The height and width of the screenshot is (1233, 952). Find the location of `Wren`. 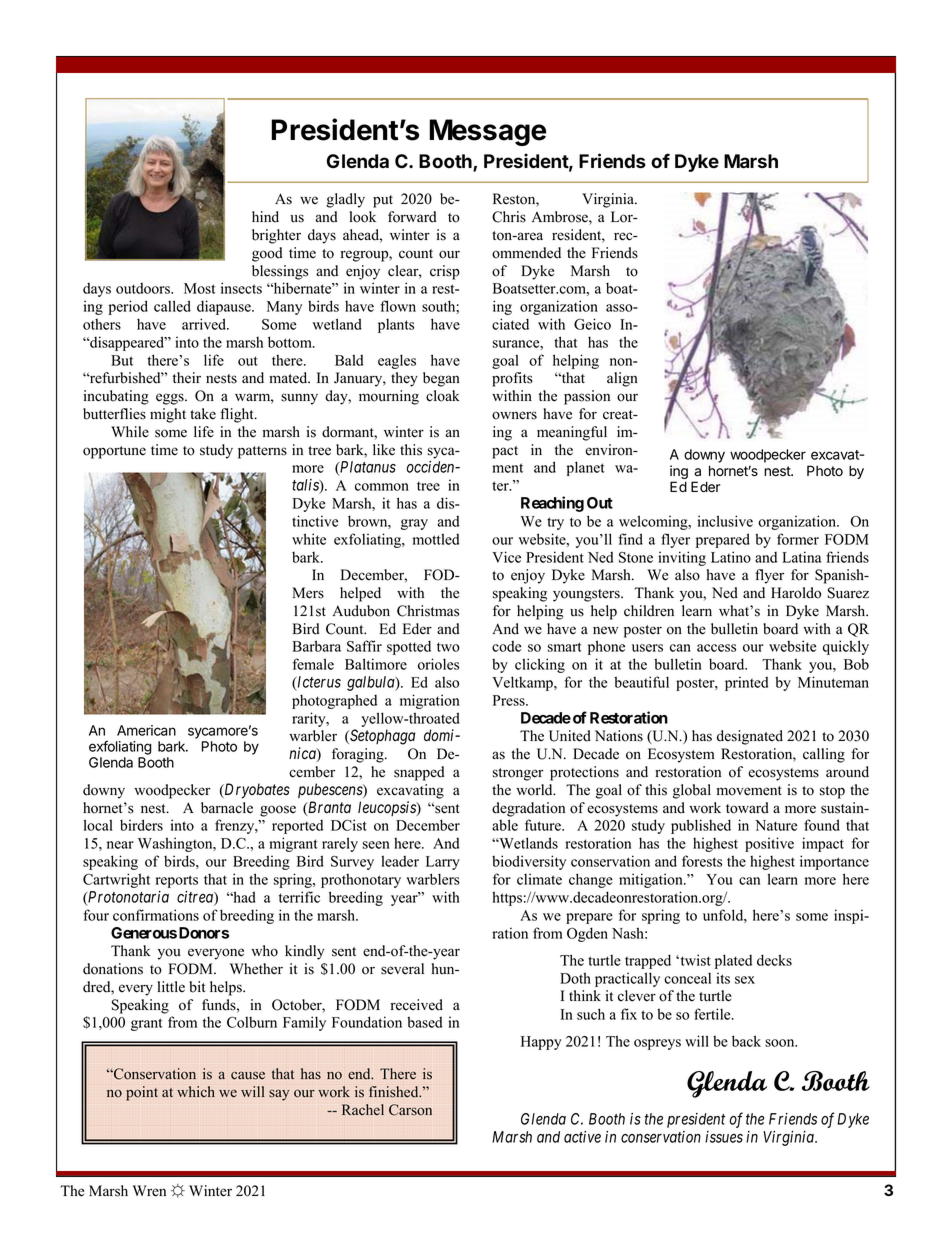

Wren is located at coordinates (149, 1191).
